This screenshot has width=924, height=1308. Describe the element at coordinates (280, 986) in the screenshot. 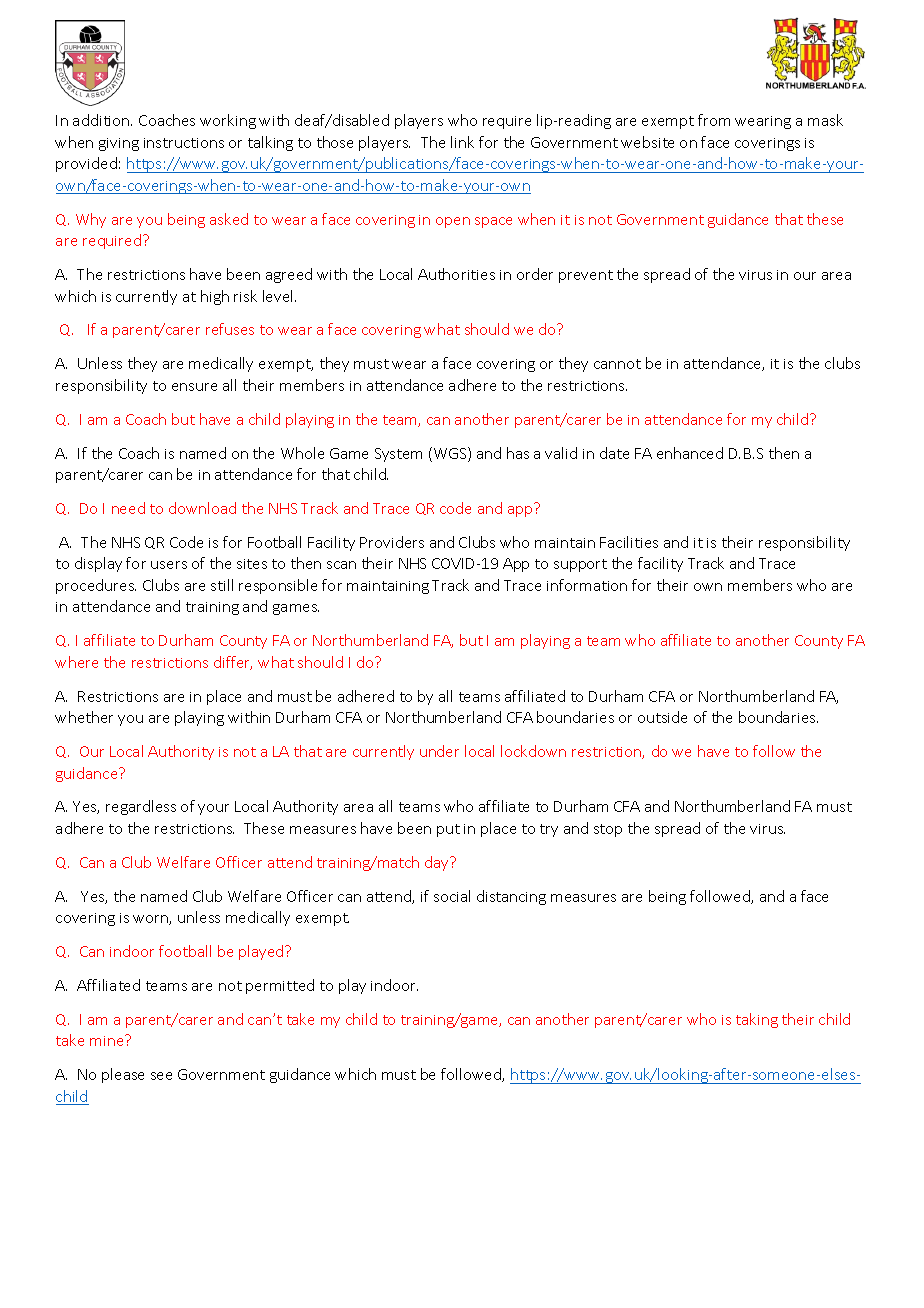

I see `permitted` at that location.
